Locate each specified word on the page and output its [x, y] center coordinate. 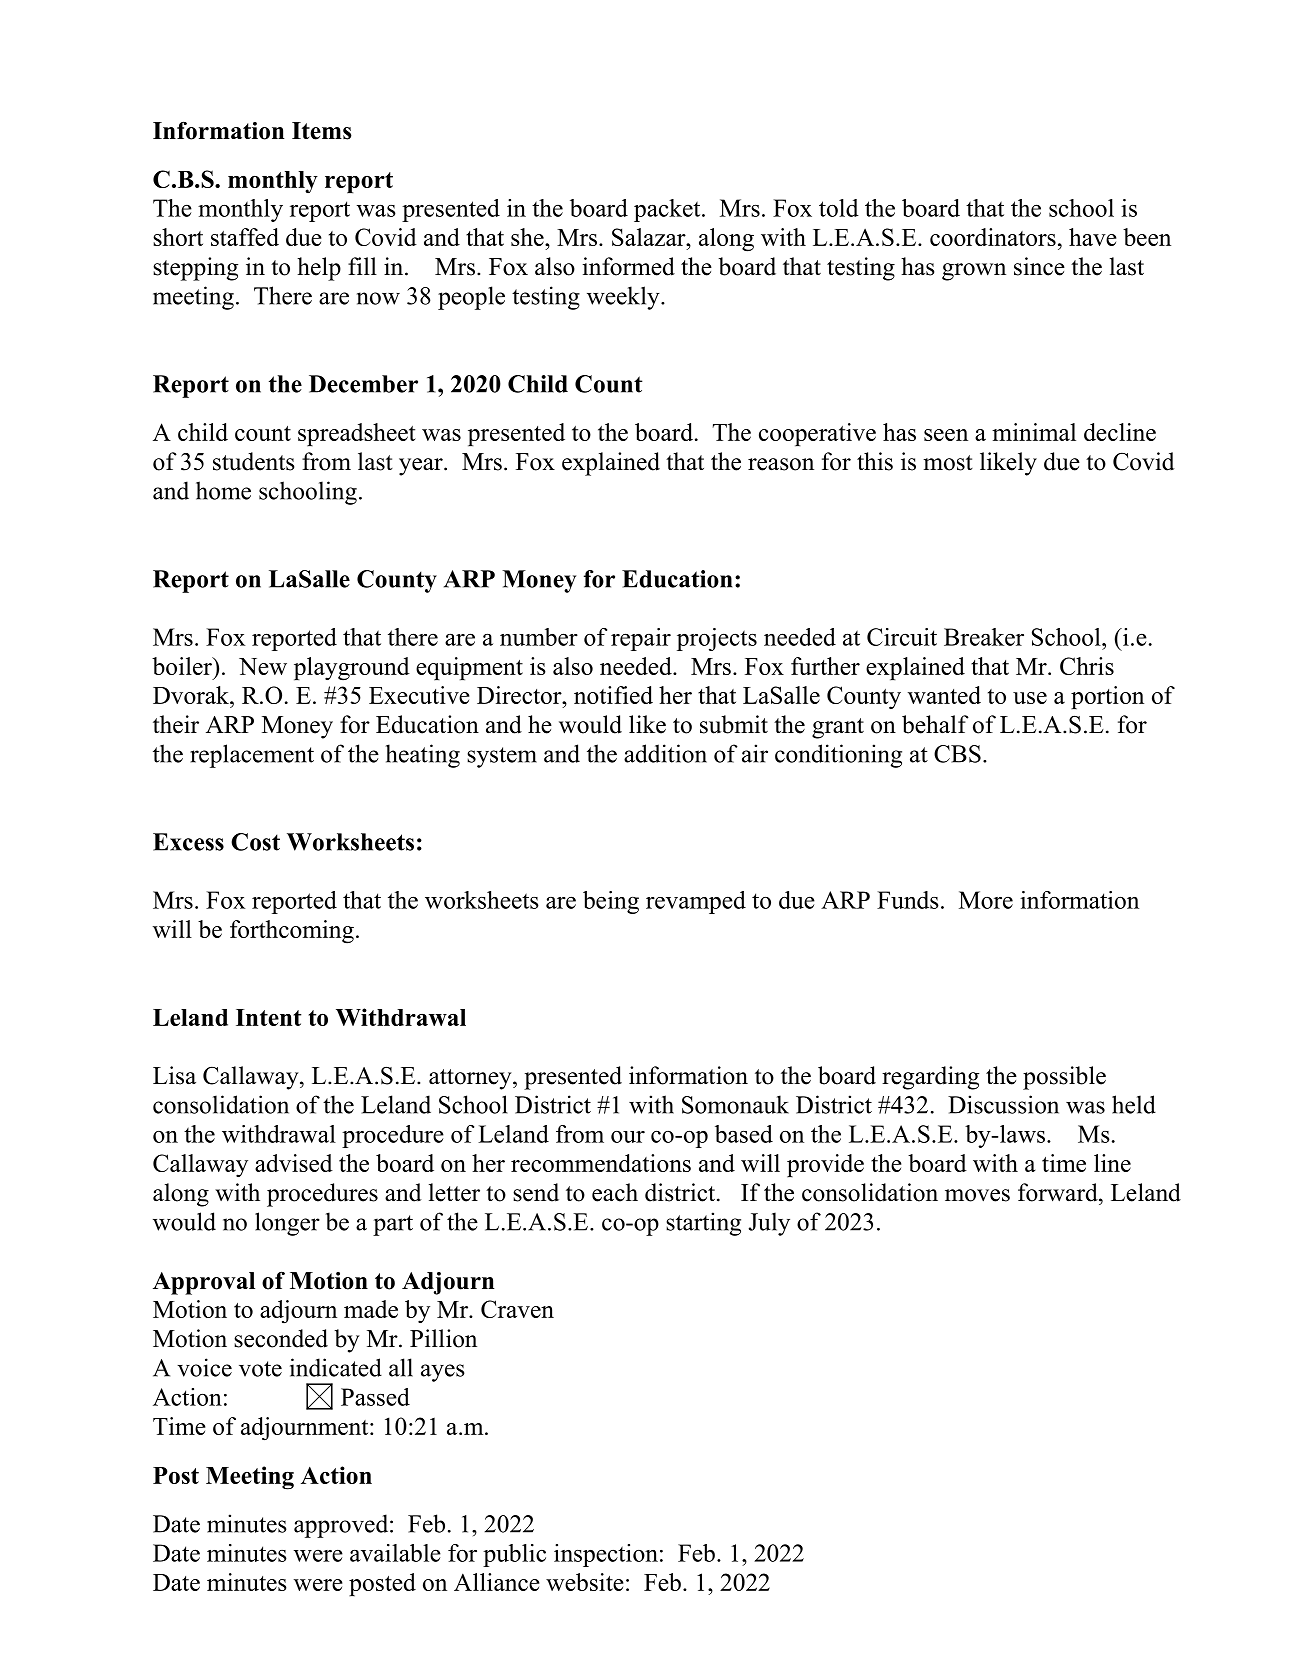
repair [641, 639]
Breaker [984, 637]
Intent [268, 1017]
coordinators [993, 237]
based [744, 1134]
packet [668, 210]
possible [1064, 1078]
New [263, 666]
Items [322, 131]
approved [342, 1526]
